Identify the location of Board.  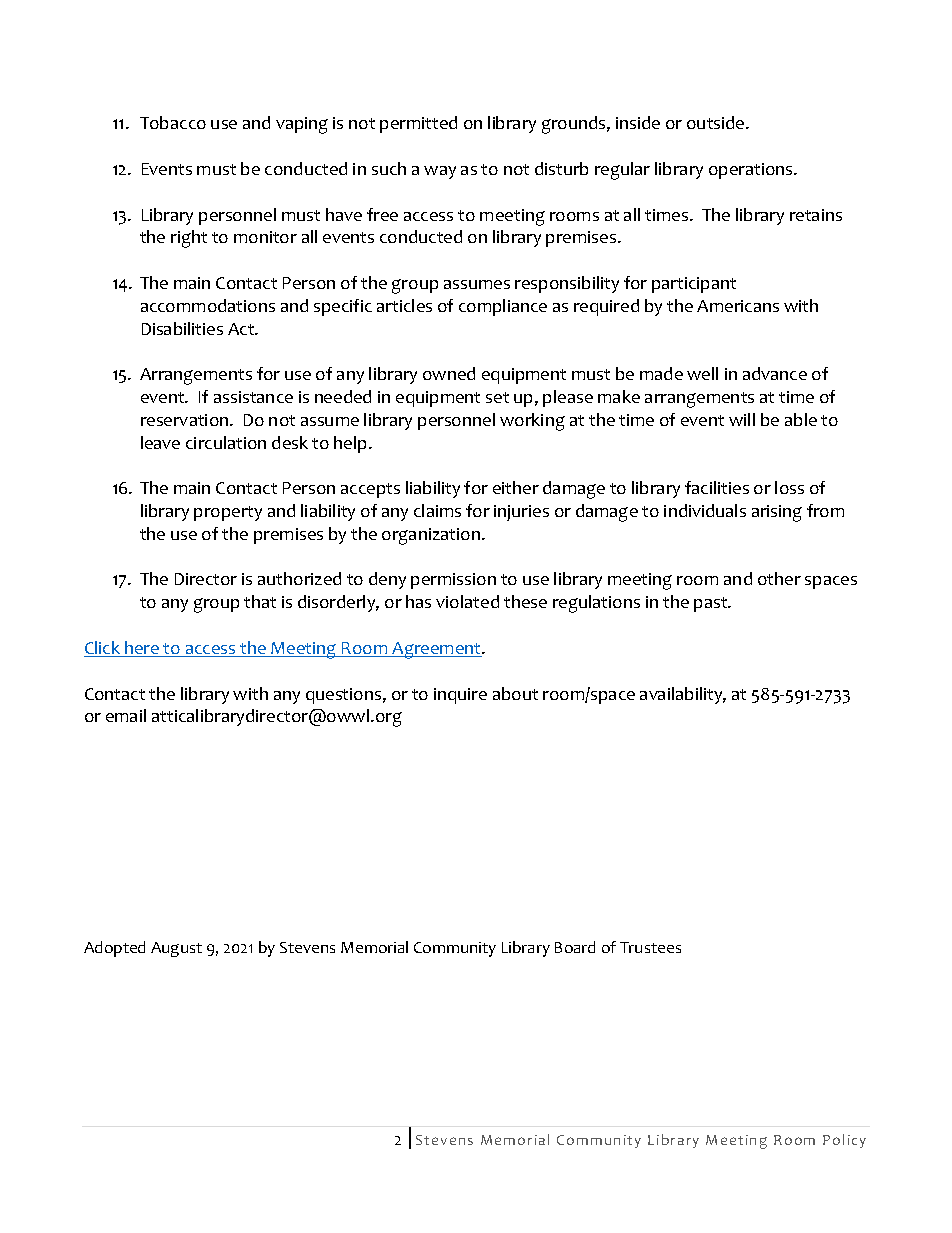
(575, 947).
